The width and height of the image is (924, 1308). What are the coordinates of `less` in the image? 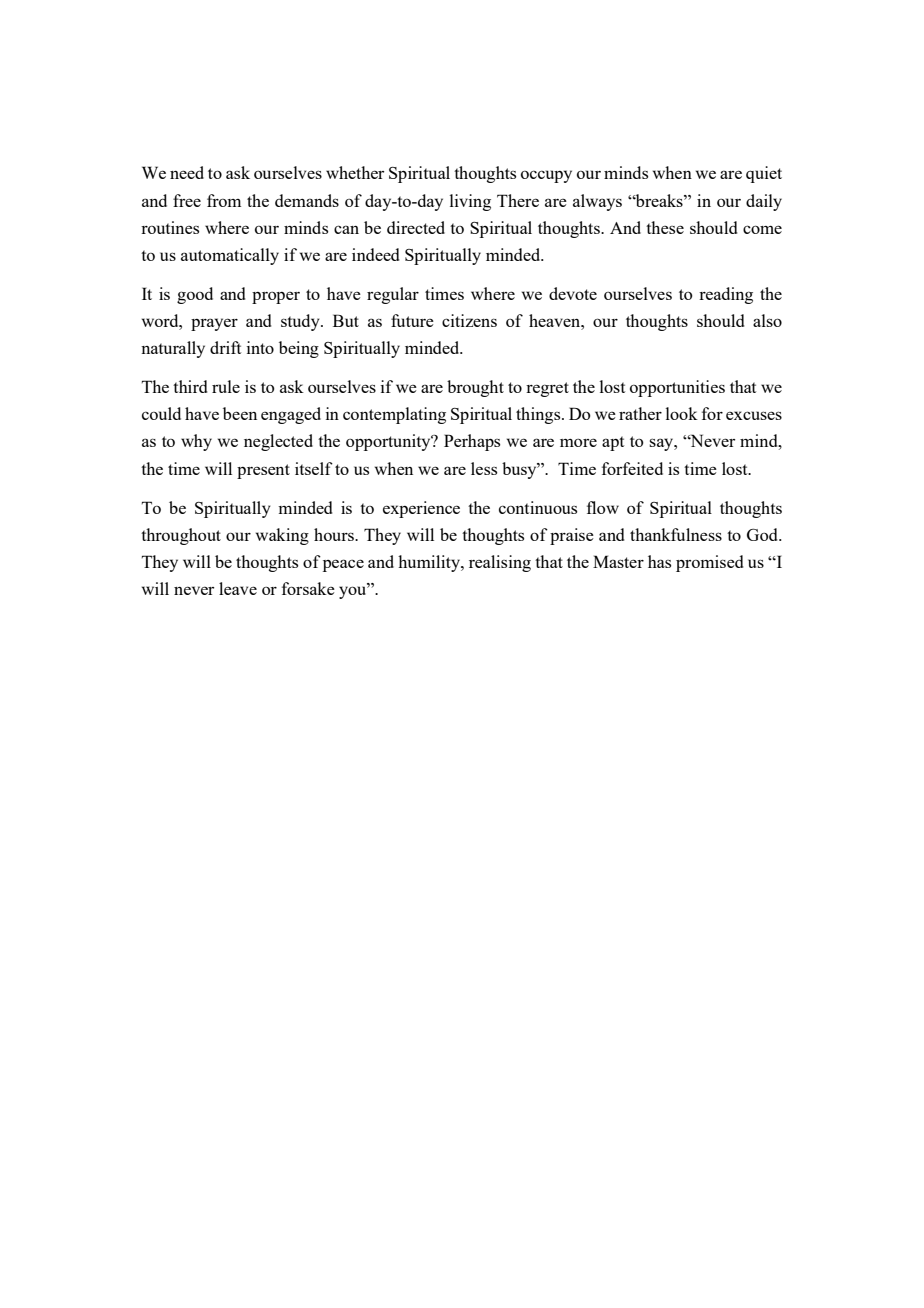 It's located at (484, 468).
